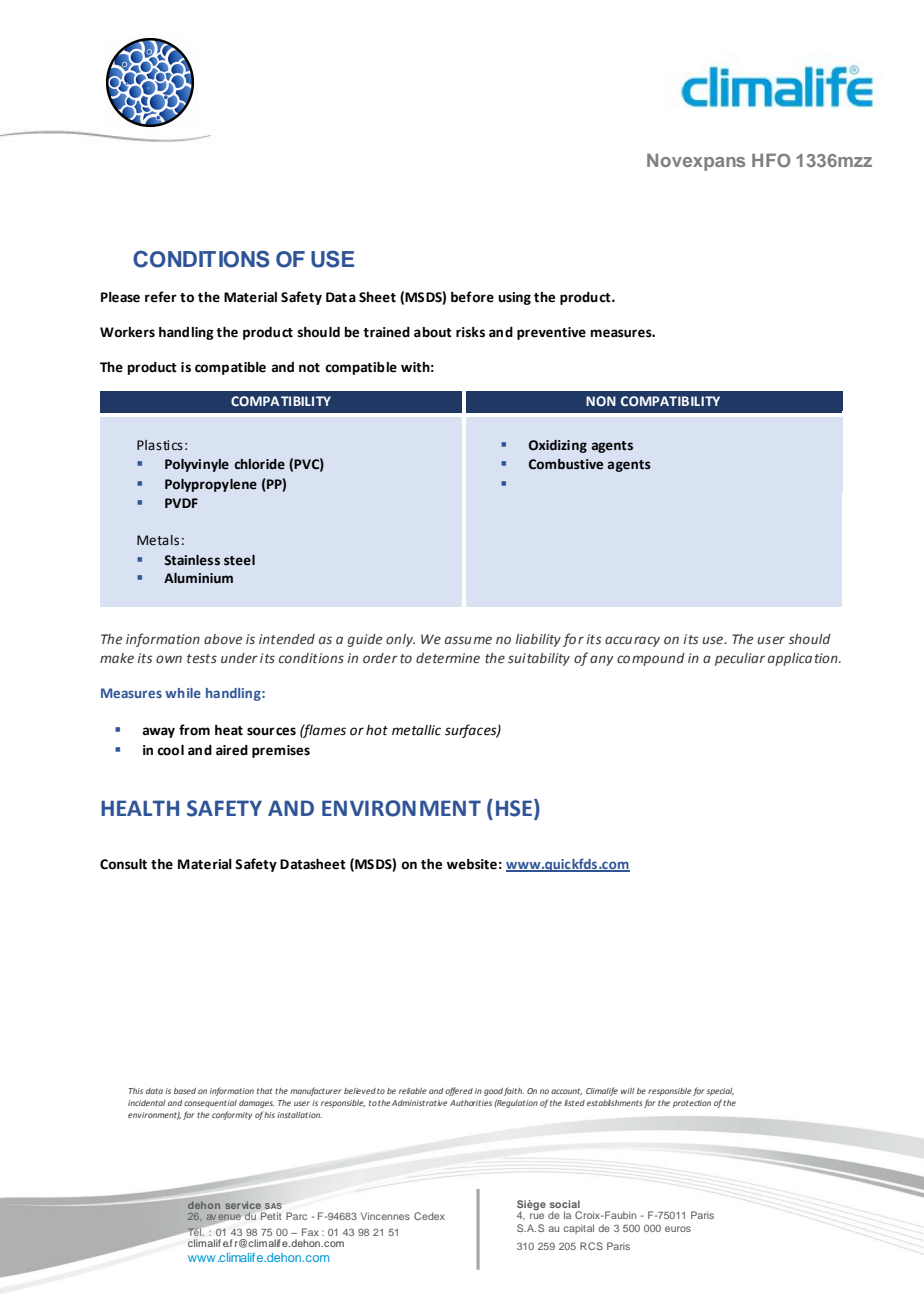  Describe the element at coordinates (551, 333) in the page. I see `preventive` at that location.
